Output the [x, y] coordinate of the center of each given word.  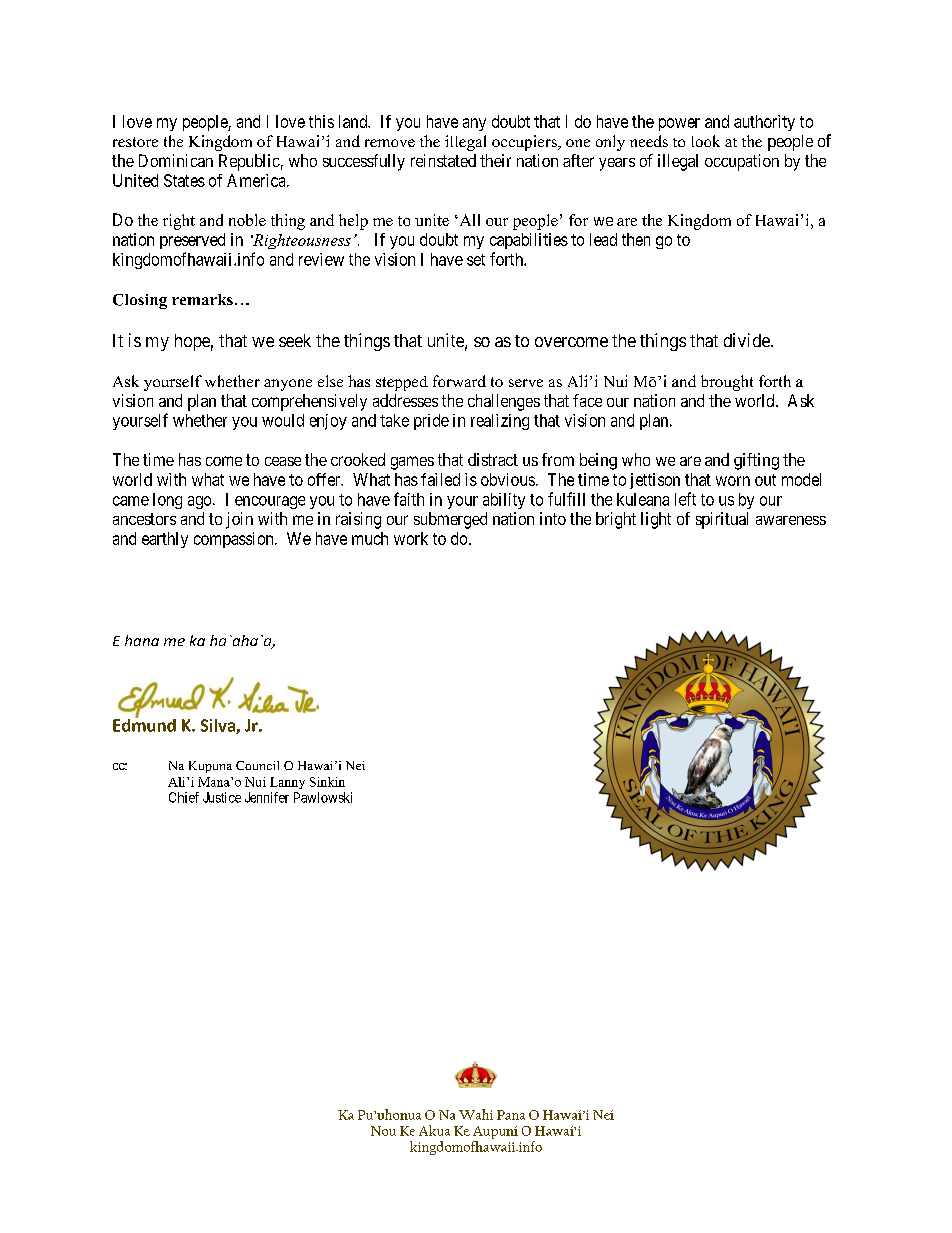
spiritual [722, 520]
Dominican [176, 160]
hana [142, 640]
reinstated [443, 160]
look [706, 141]
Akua [434, 1130]
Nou [383, 1131]
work [411, 538]
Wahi [476, 1114]
